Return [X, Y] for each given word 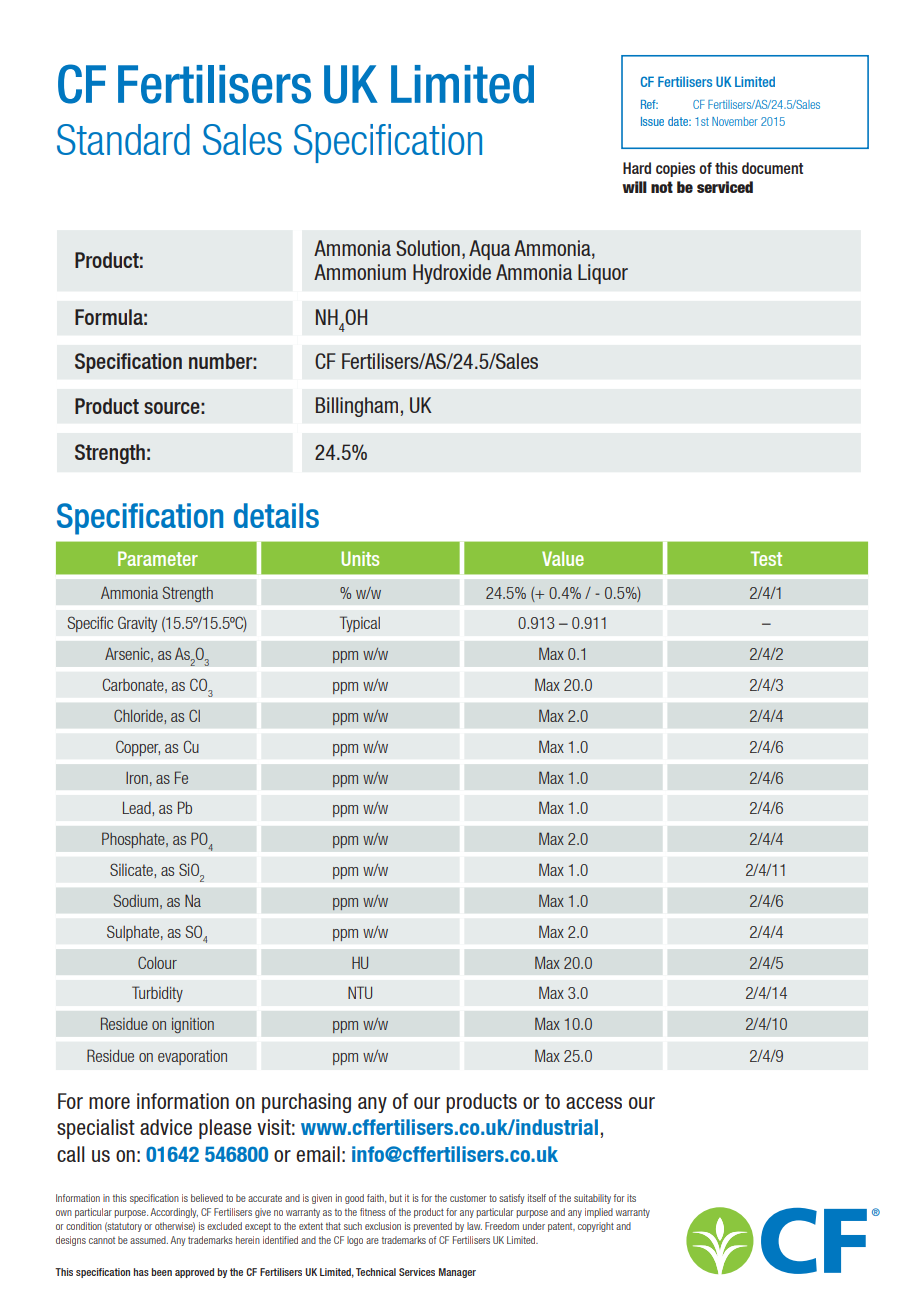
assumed [149, 1240]
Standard [123, 139]
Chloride [139, 715]
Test [766, 558]
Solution [428, 248]
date [679, 121]
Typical [360, 624]
